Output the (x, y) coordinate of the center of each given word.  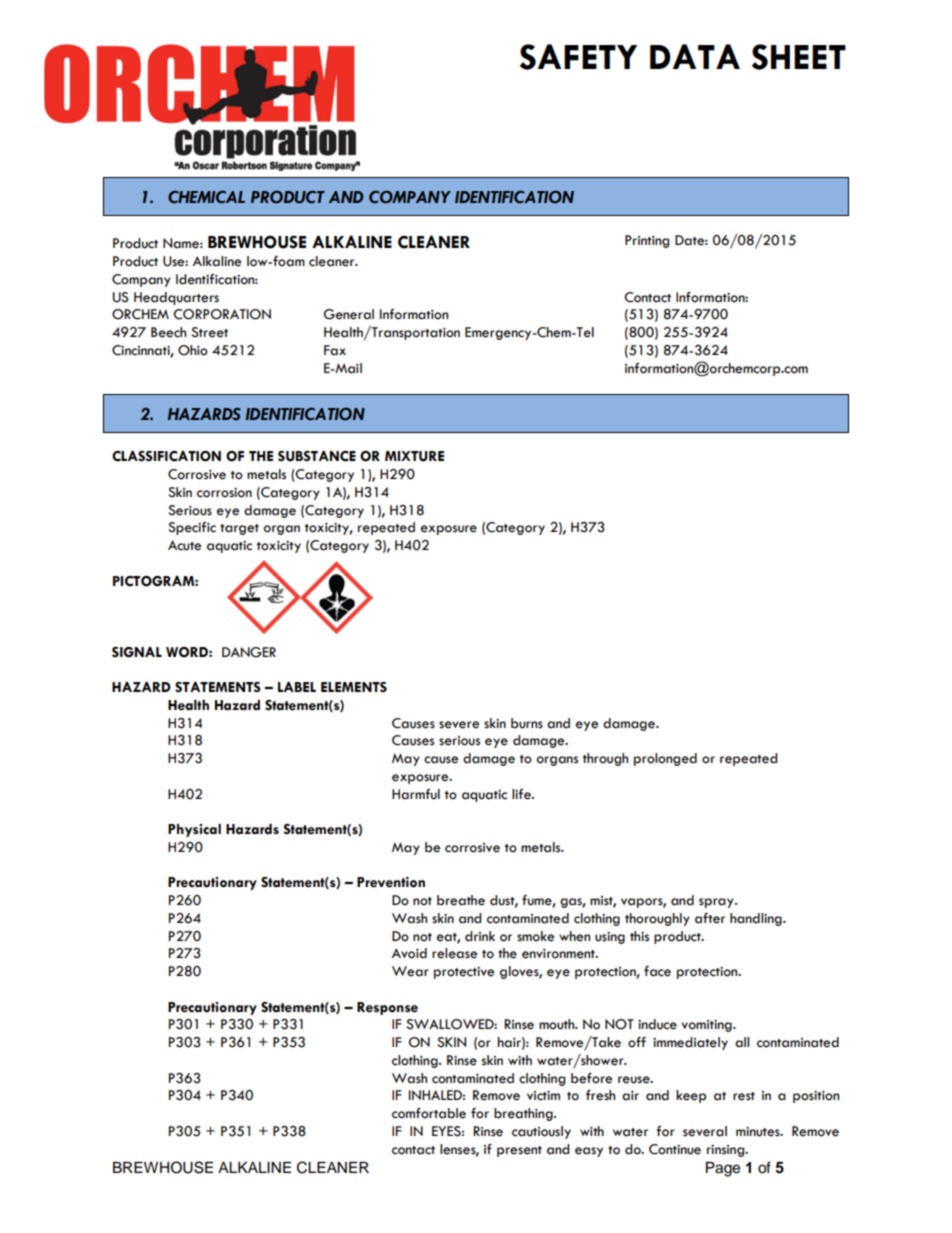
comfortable (429, 1113)
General (349, 314)
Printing (647, 241)
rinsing (727, 1151)
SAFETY (578, 57)
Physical (194, 830)
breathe (461, 900)
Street (209, 332)
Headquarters (176, 298)
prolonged (665, 759)
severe (459, 725)
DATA (695, 56)
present (519, 1151)
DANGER (249, 652)
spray (717, 903)
